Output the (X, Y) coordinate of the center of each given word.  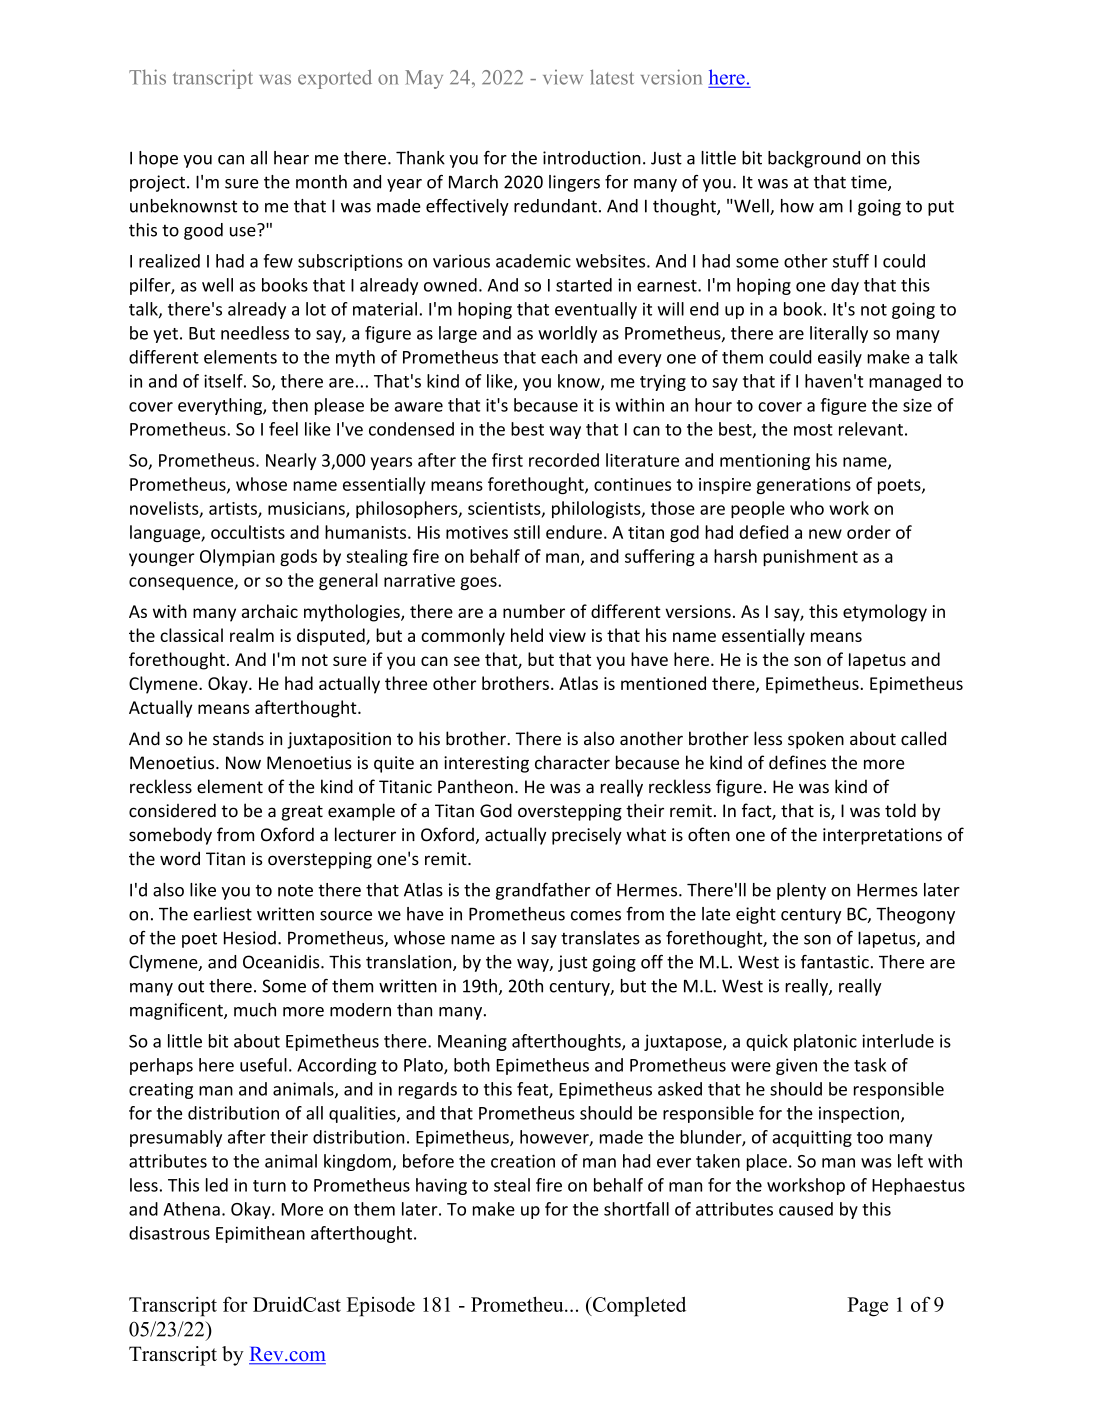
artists (234, 509)
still (527, 532)
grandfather (543, 891)
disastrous (169, 1233)
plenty (801, 891)
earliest (223, 914)
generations (804, 486)
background (814, 159)
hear (291, 158)
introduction (592, 158)
